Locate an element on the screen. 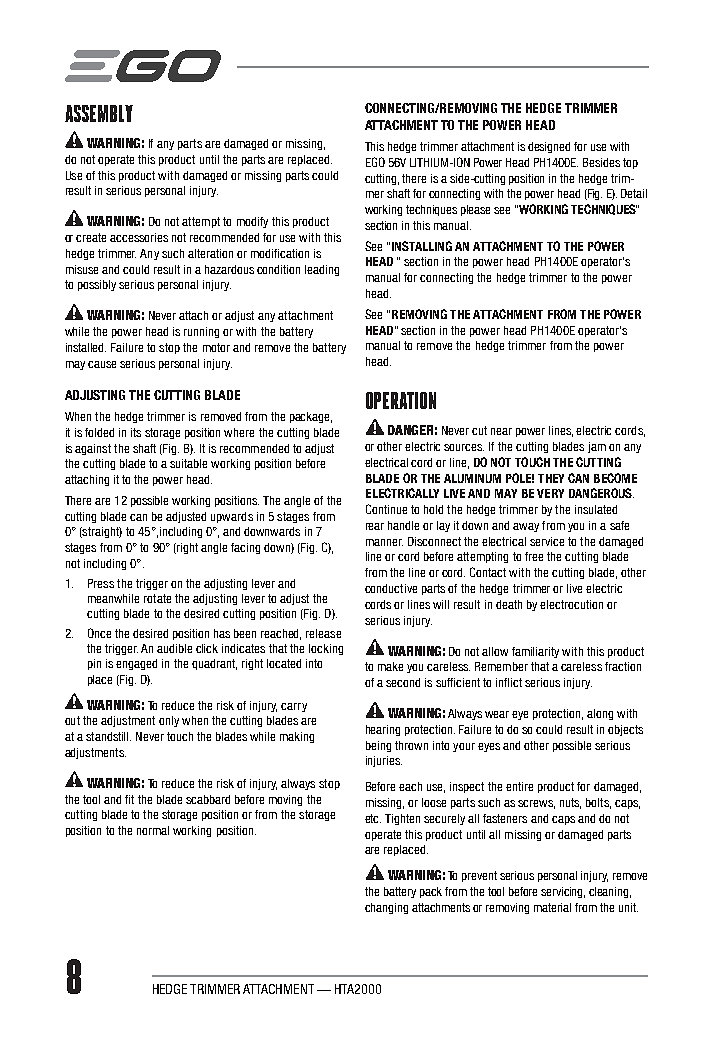 Image resolution: width=708 pixels, height=1044 pixels. rear is located at coordinates (375, 526).
